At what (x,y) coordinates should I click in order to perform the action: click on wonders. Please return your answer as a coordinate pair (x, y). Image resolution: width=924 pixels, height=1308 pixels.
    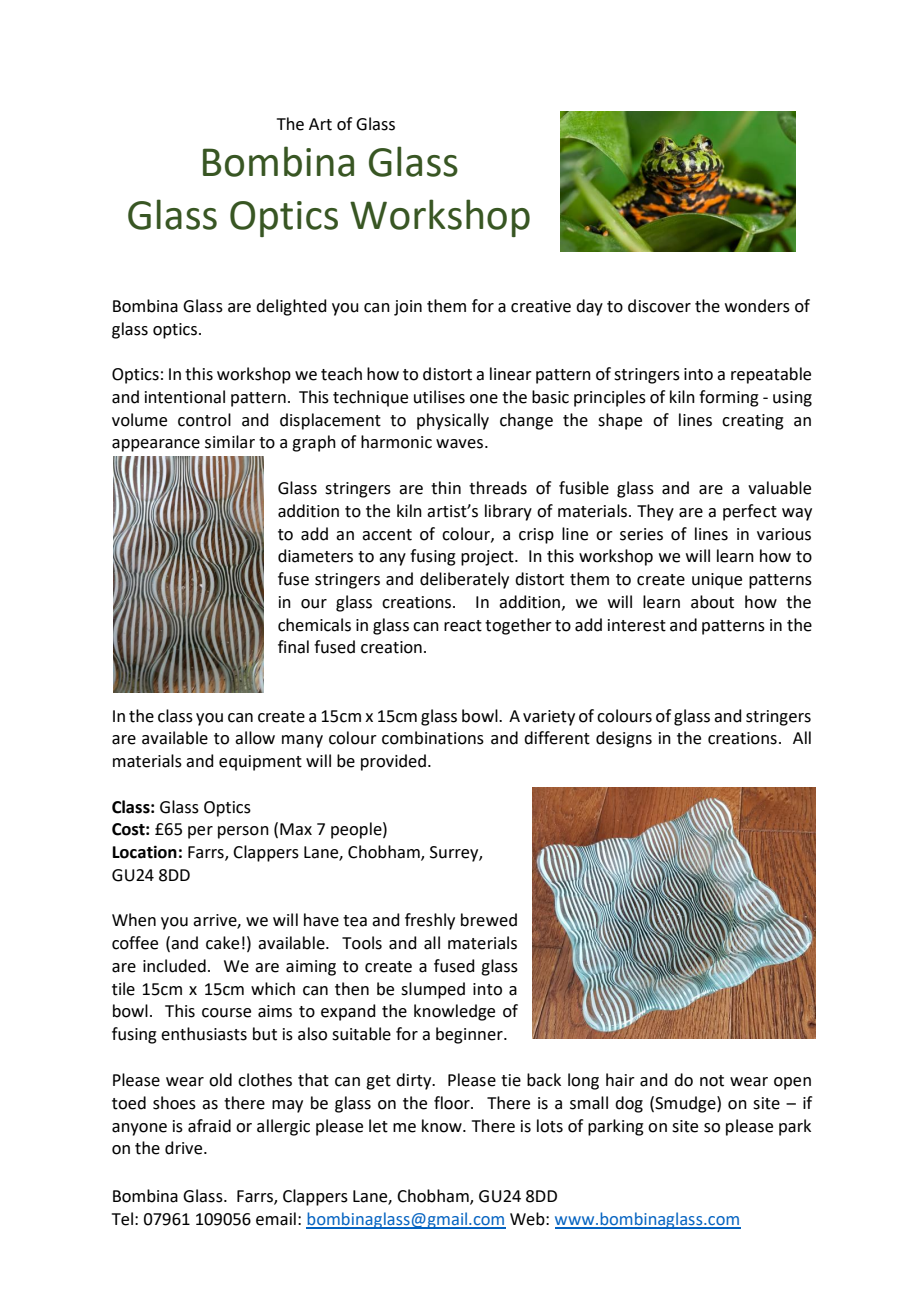
    Looking at the image, I should click on (757, 306).
